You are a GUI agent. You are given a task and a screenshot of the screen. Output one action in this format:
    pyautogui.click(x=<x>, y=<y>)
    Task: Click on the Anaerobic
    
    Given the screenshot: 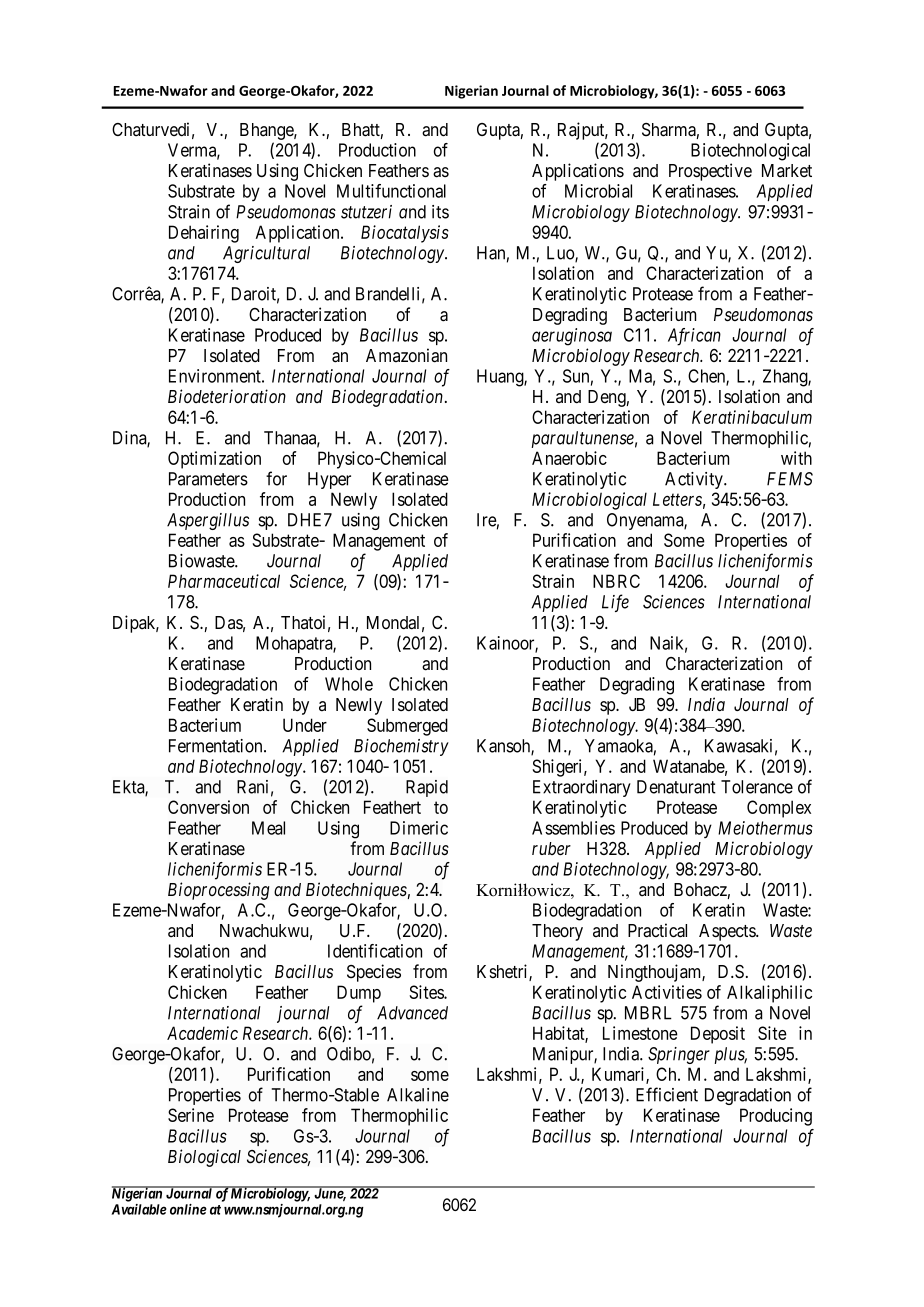 What is the action you would take?
    pyautogui.click(x=569, y=458)
